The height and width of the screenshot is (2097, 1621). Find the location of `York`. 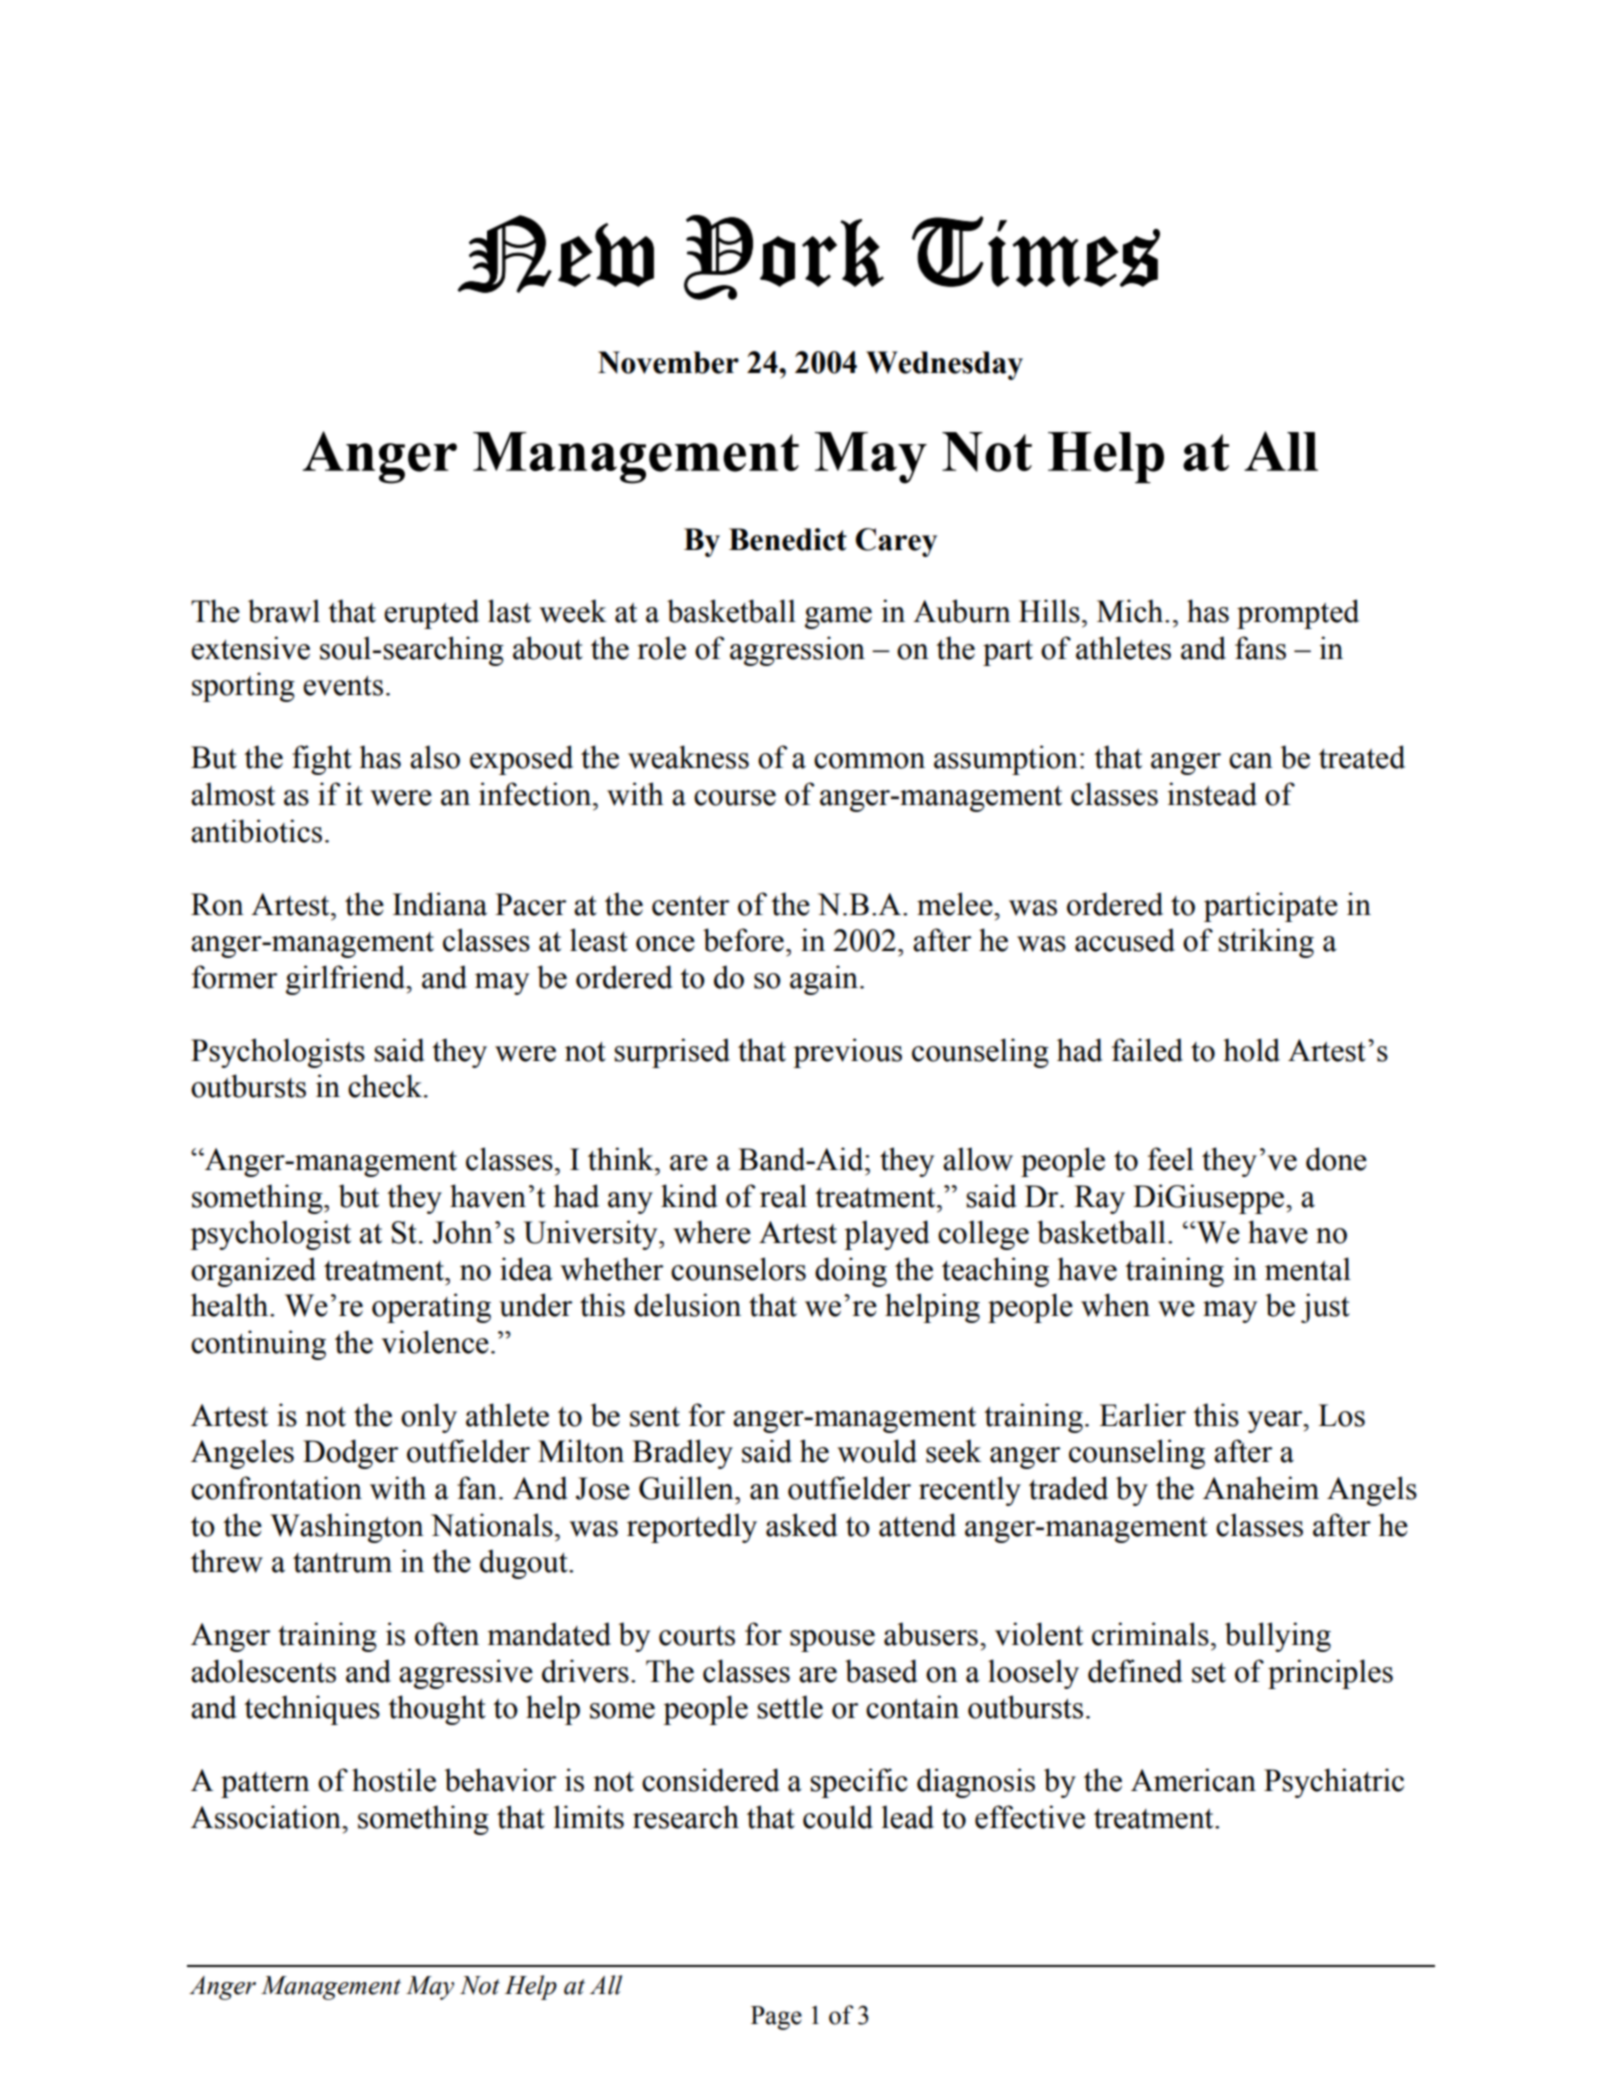

York is located at coordinates (784, 257).
